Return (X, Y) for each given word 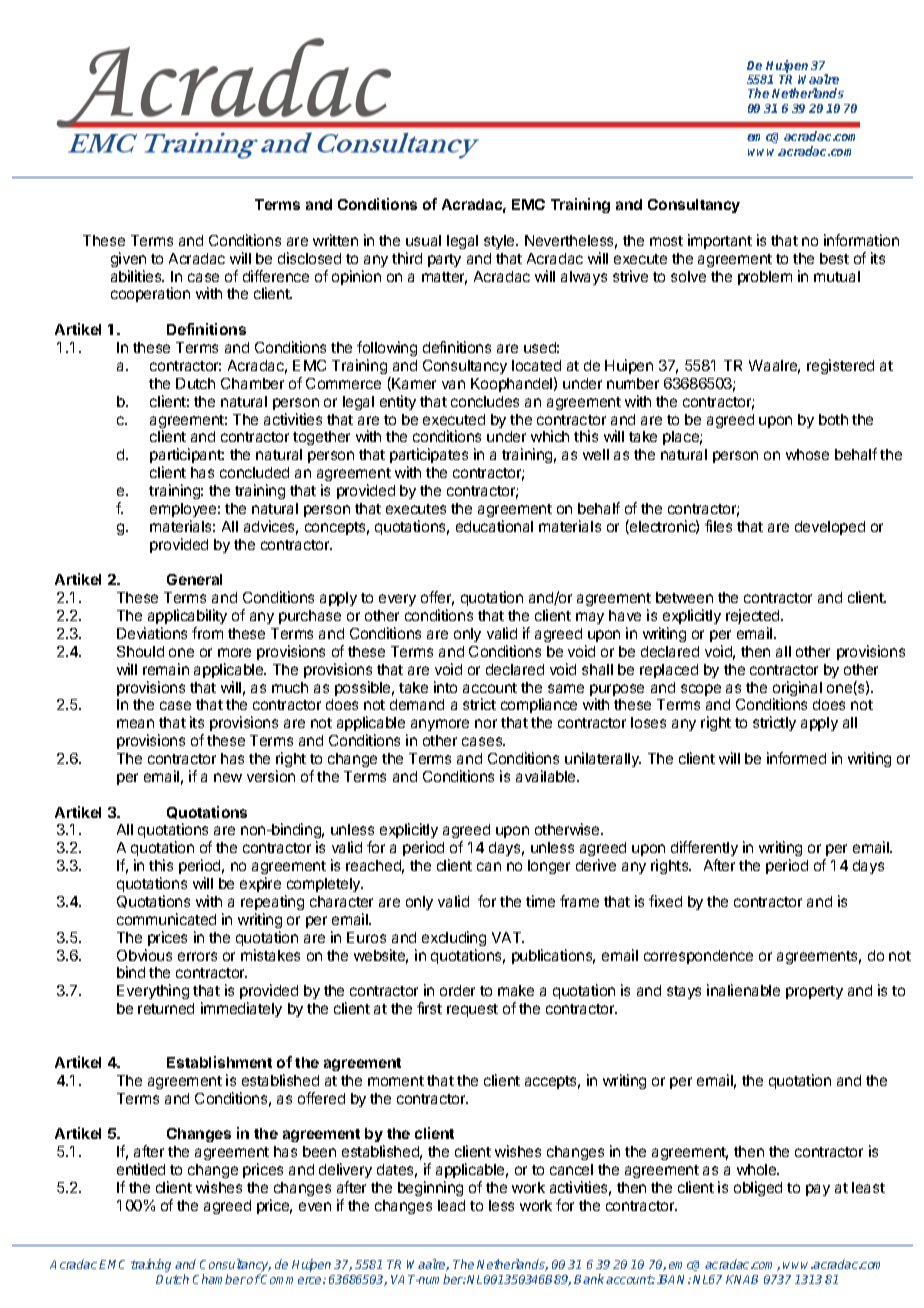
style (500, 242)
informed (796, 758)
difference (276, 276)
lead (451, 1205)
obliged (758, 1188)
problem (765, 278)
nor (486, 723)
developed (830, 528)
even (315, 1206)
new (228, 777)
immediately (241, 1009)
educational (494, 526)
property (814, 992)
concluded (254, 472)
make (516, 990)
